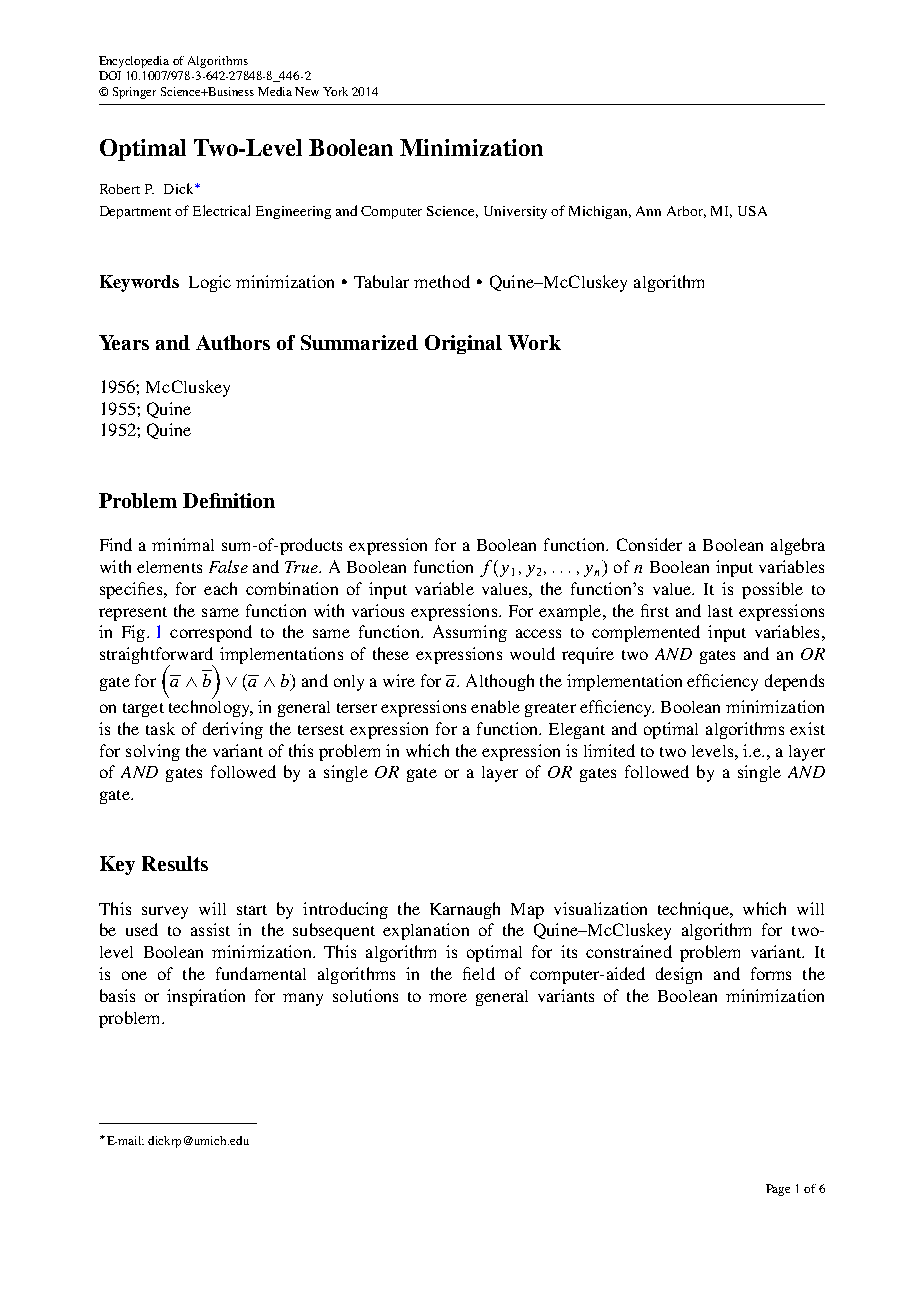 The image size is (924, 1308). I want to click on exist, so click(807, 728).
